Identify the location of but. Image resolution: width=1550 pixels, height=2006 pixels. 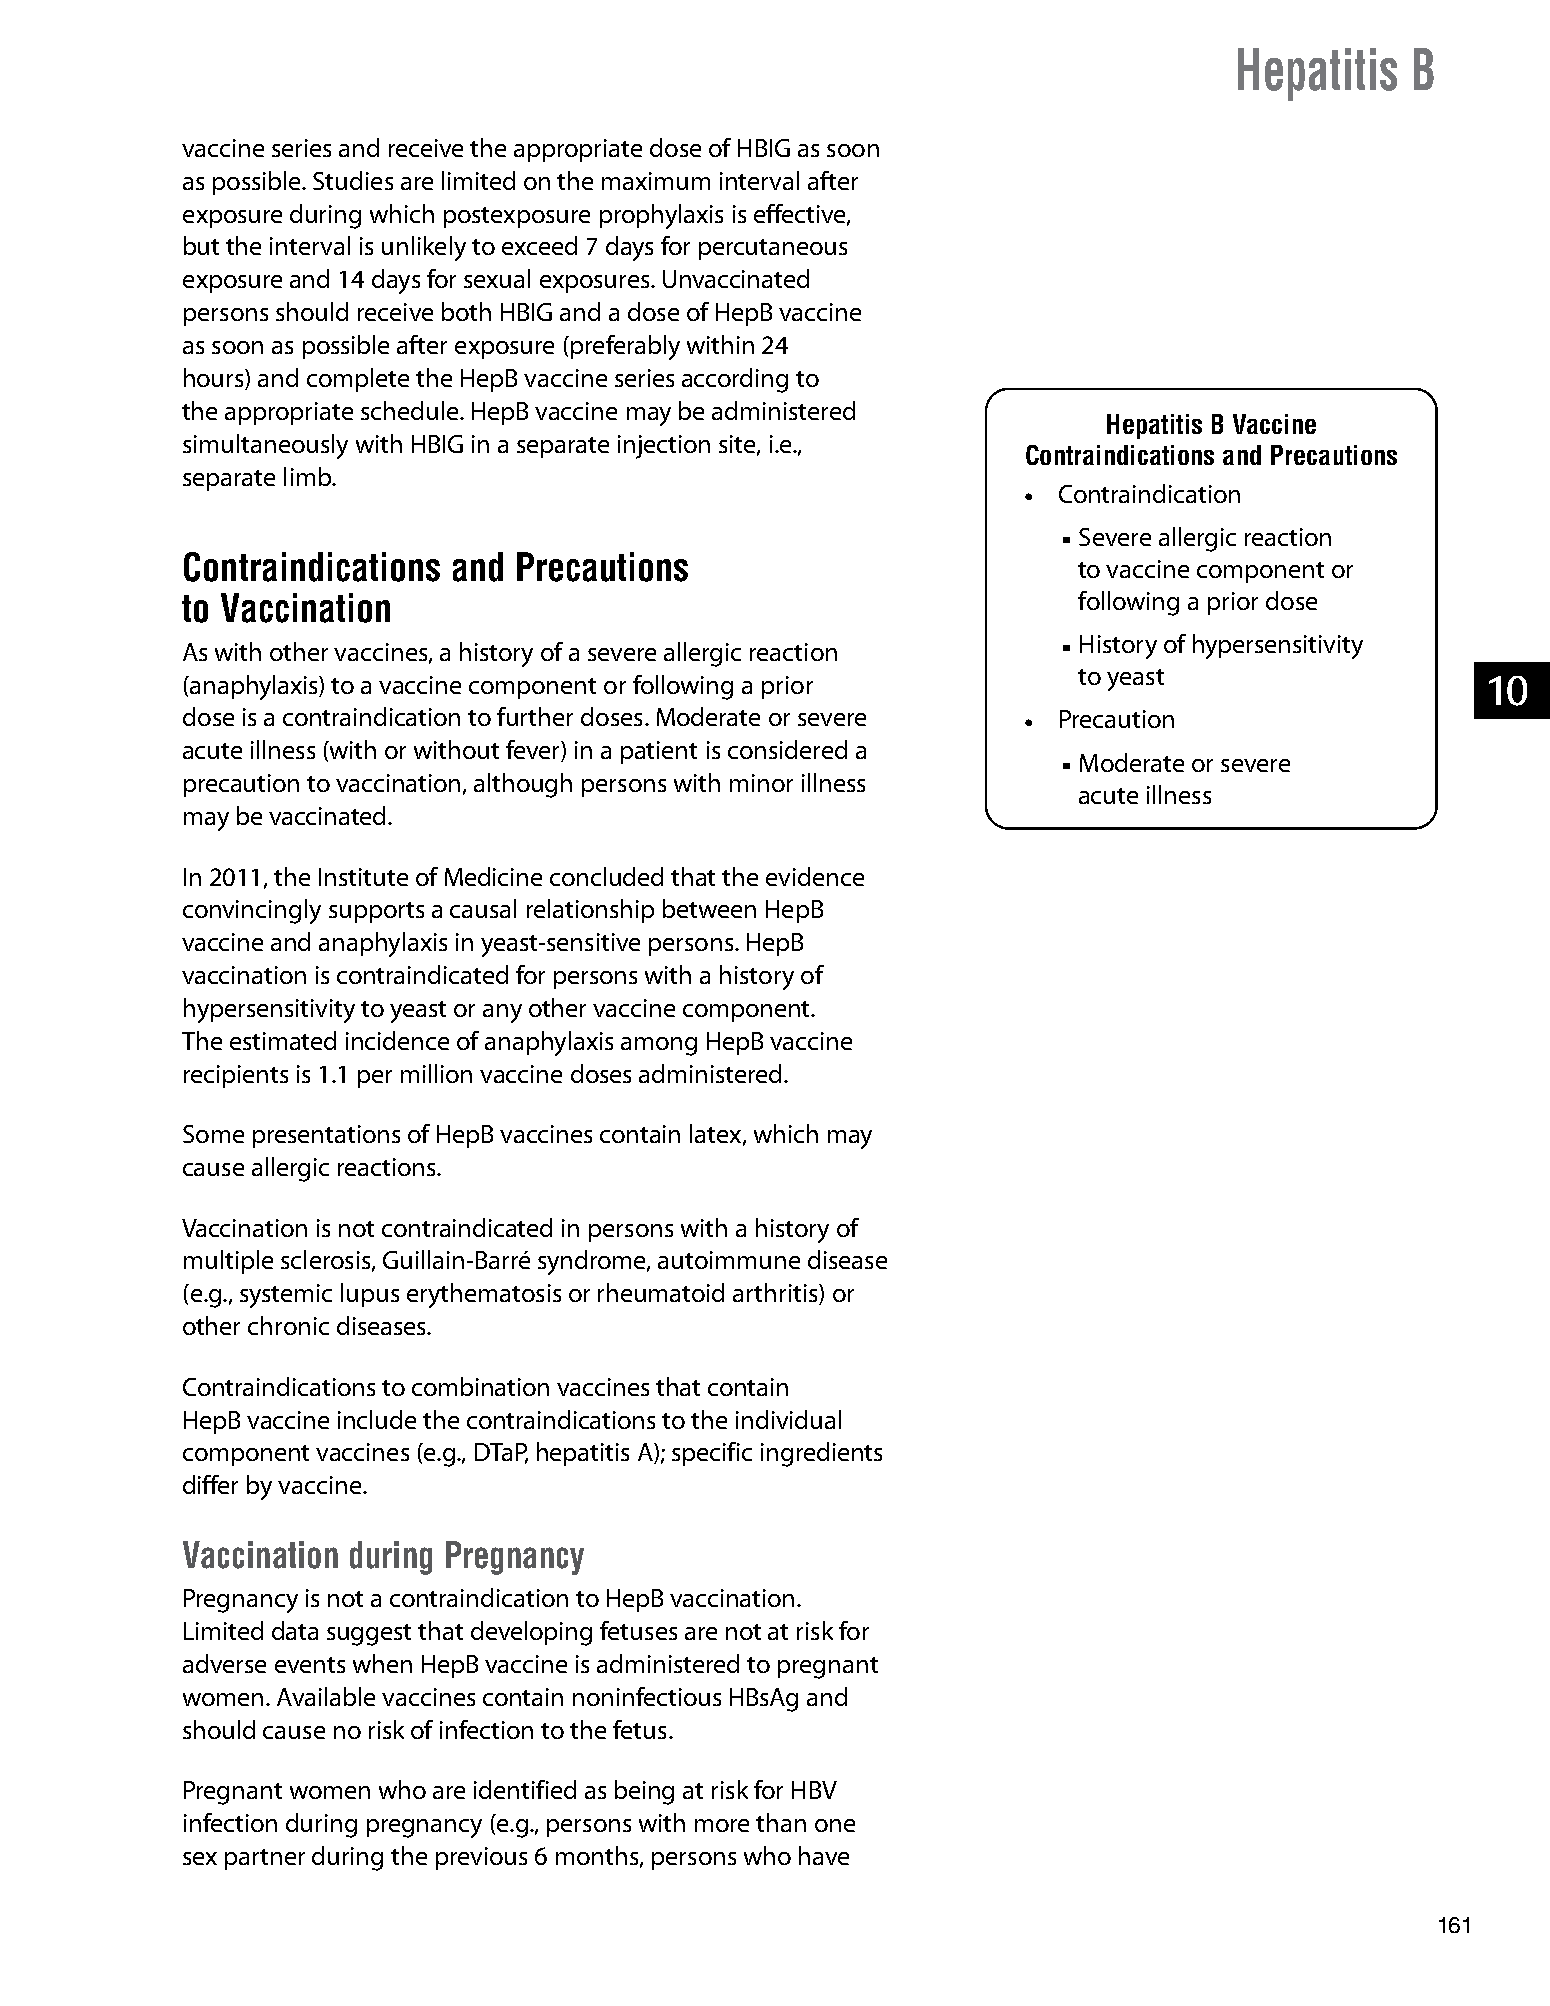
(201, 245).
